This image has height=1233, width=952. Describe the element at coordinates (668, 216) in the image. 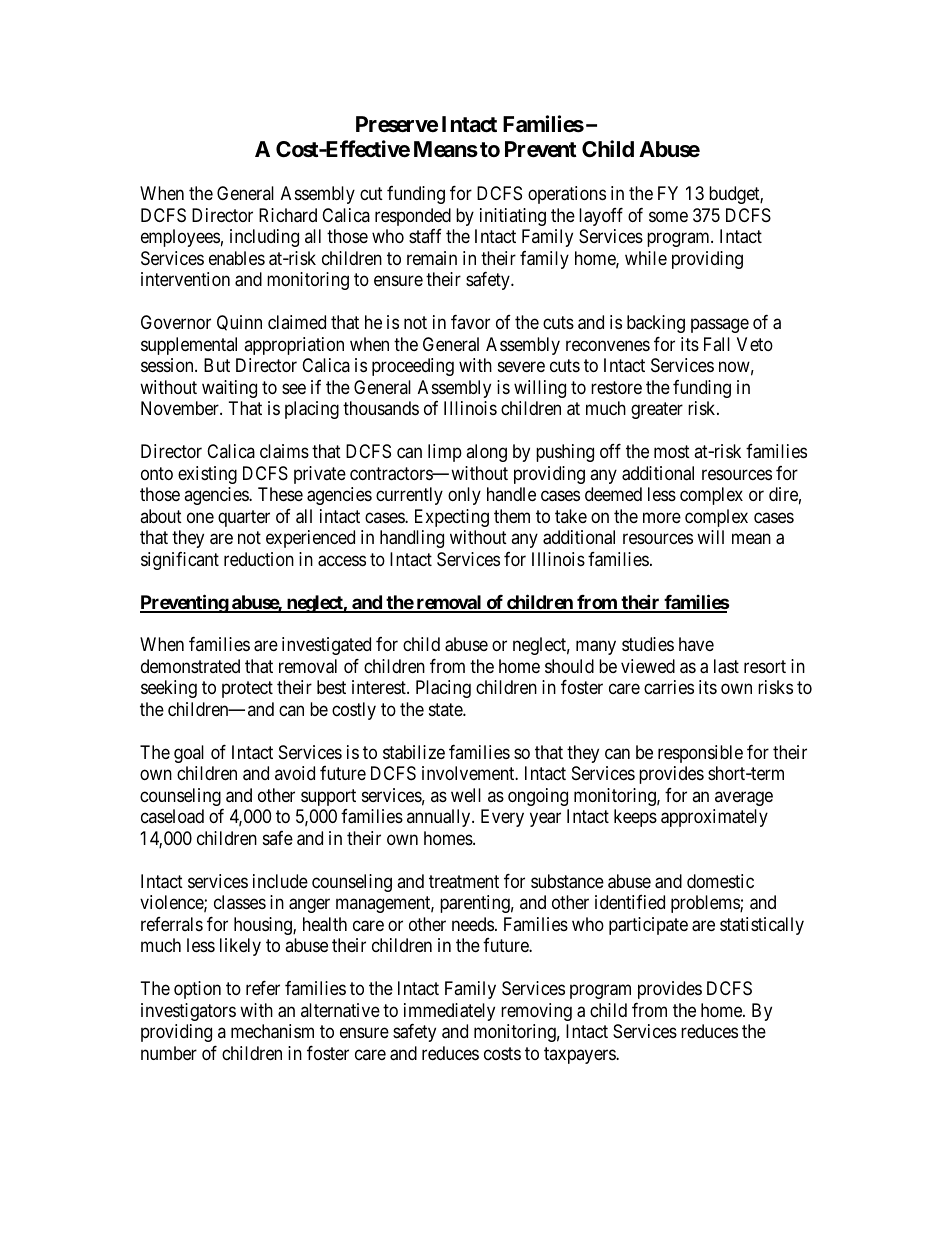

I see `some` at that location.
